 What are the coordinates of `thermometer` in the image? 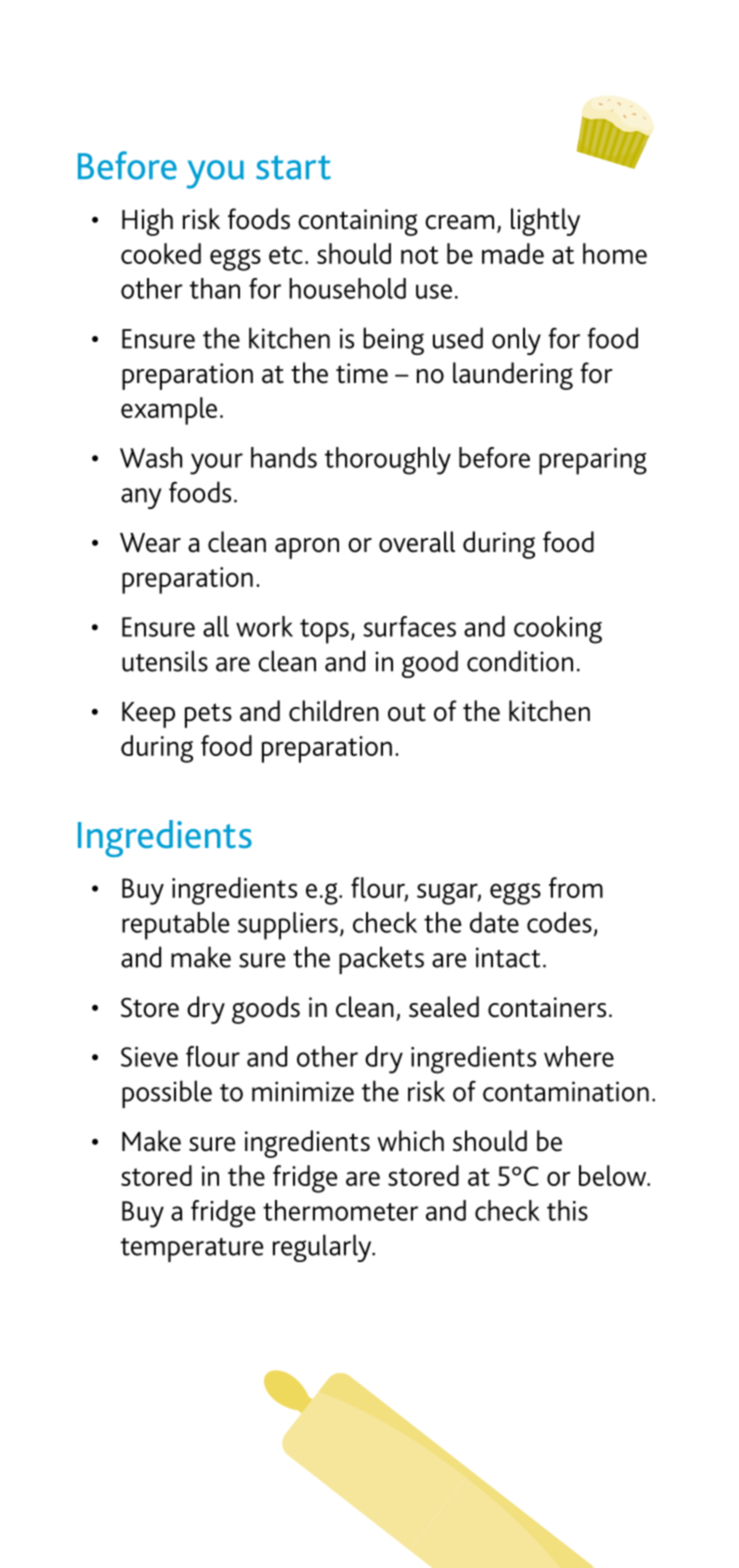 It's located at (340, 1210).
